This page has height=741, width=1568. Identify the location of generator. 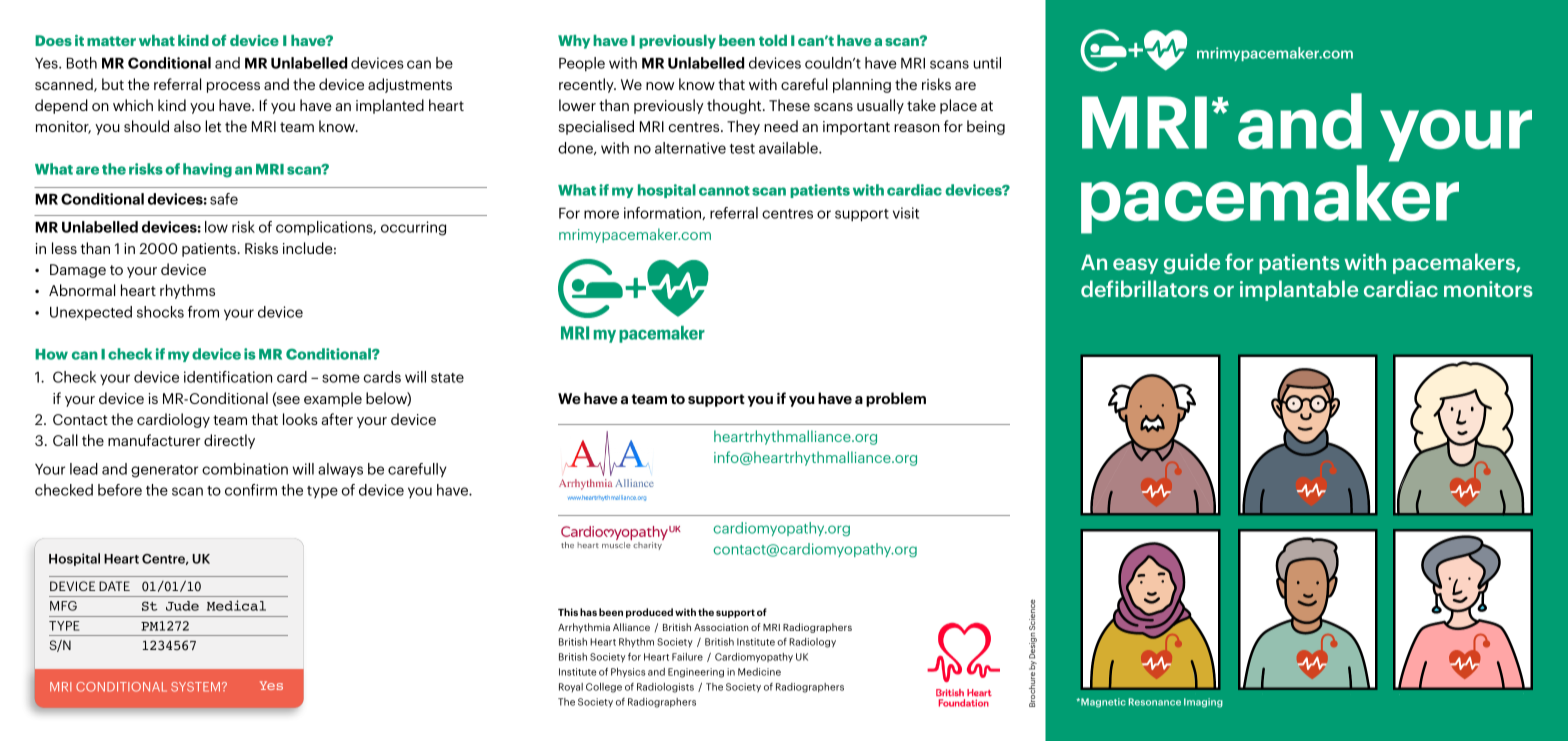
(164, 471).
